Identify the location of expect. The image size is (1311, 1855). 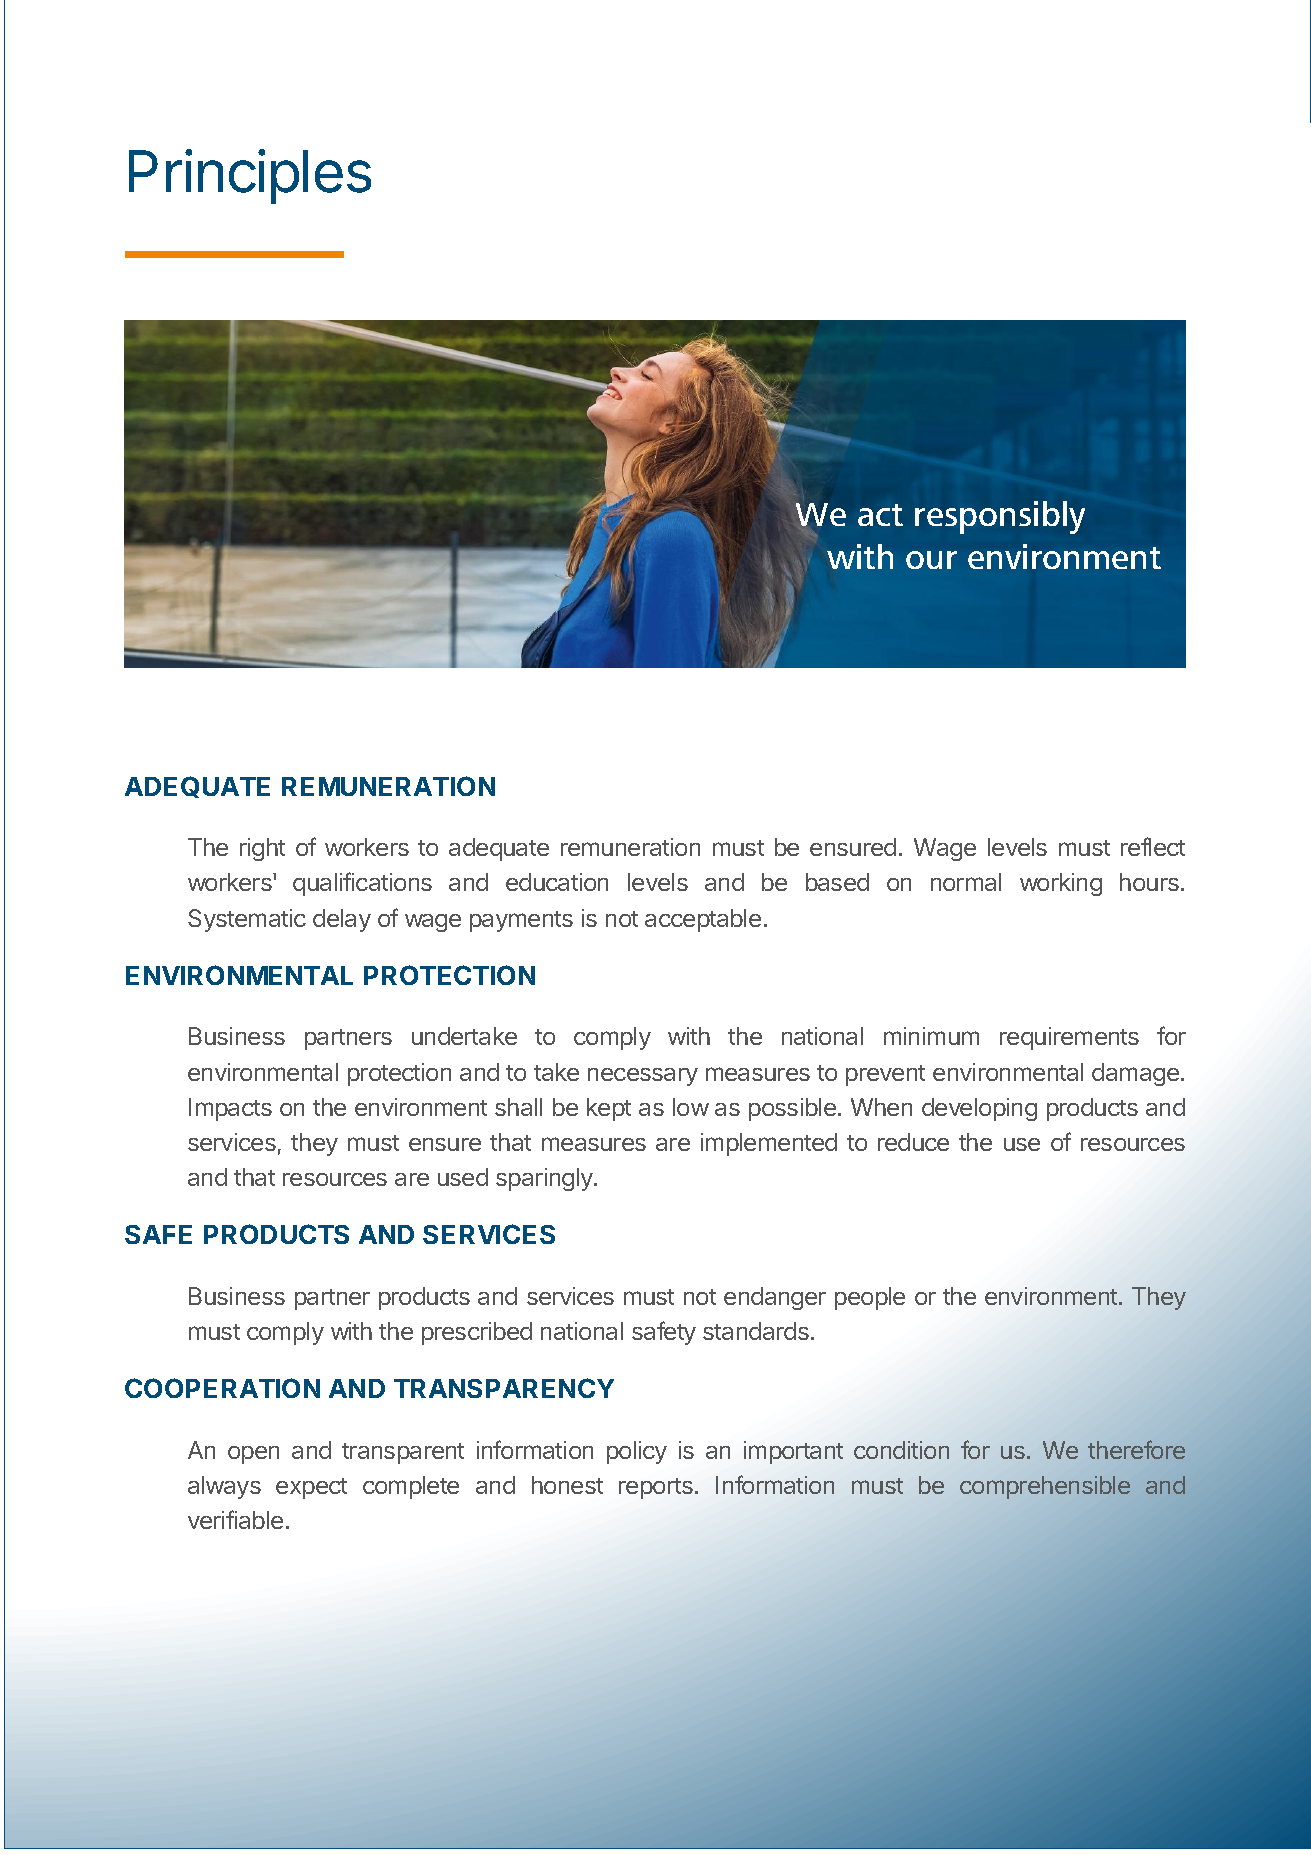
(311, 1488).
